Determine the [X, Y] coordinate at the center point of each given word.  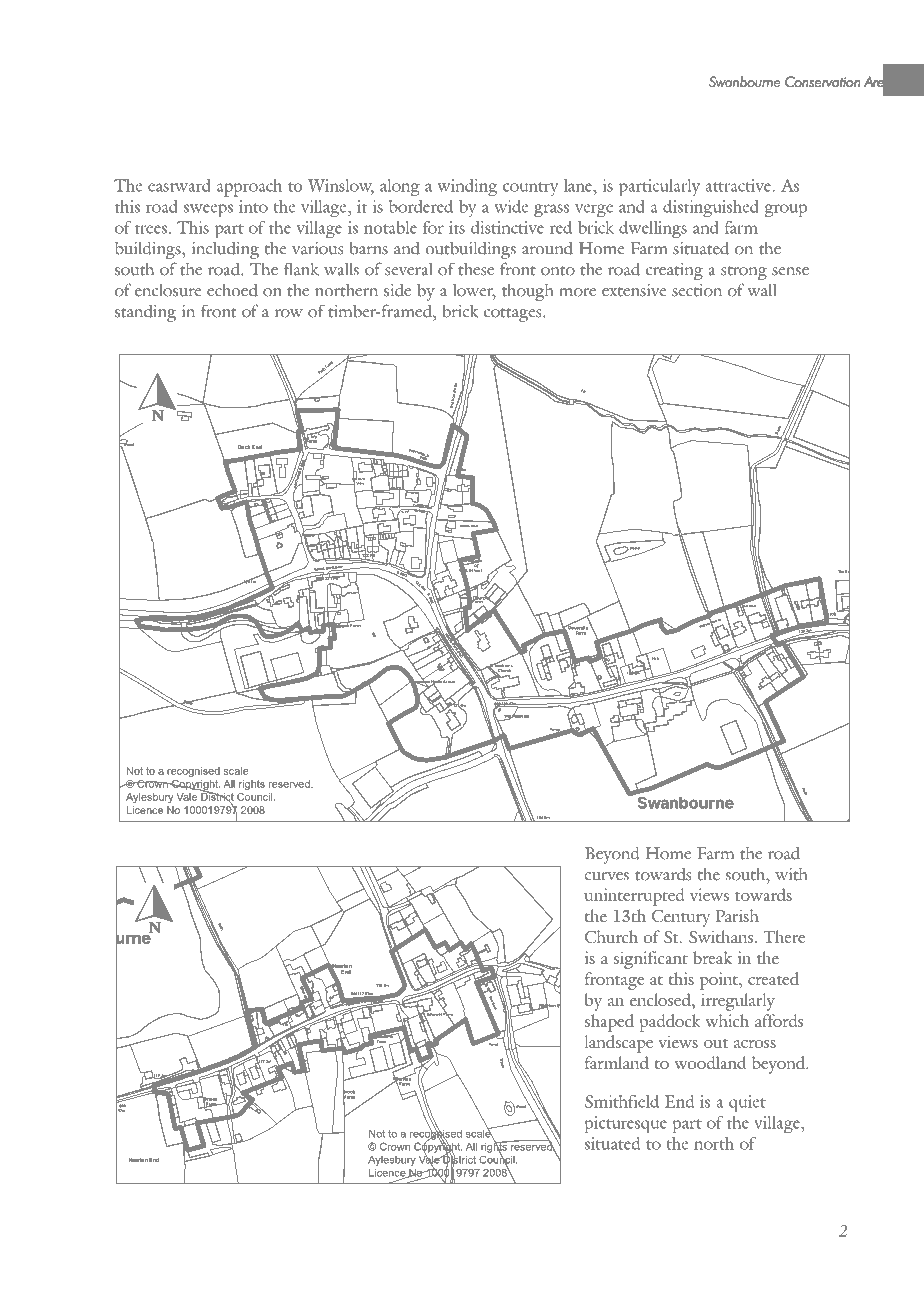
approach [249, 188]
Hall [655, 658]
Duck [244, 447]
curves [606, 876]
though [527, 292]
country [530, 189]
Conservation [822, 82]
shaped [609, 1023]
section [697, 290]
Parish [737, 915]
